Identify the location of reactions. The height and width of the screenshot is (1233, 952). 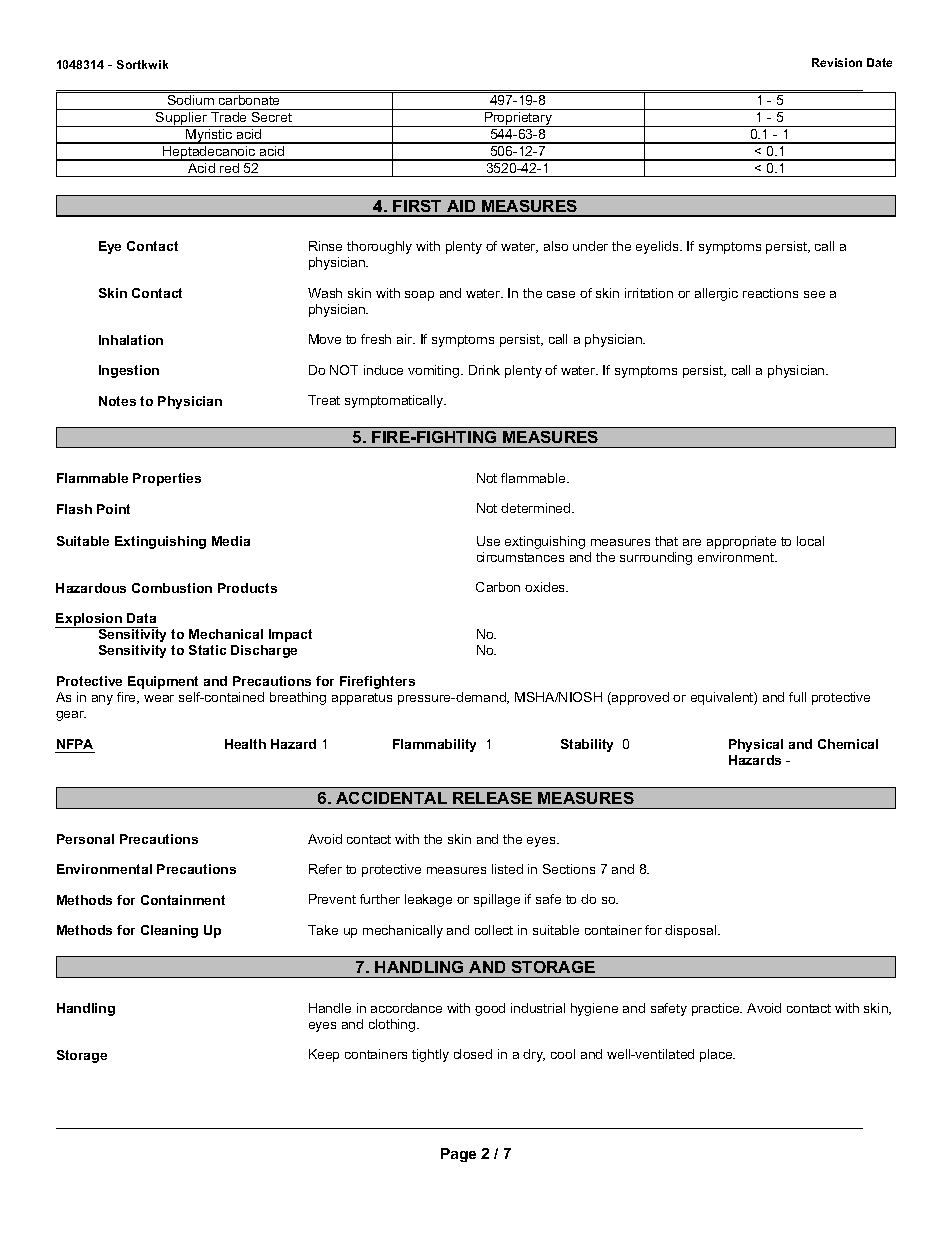
(770, 293).
